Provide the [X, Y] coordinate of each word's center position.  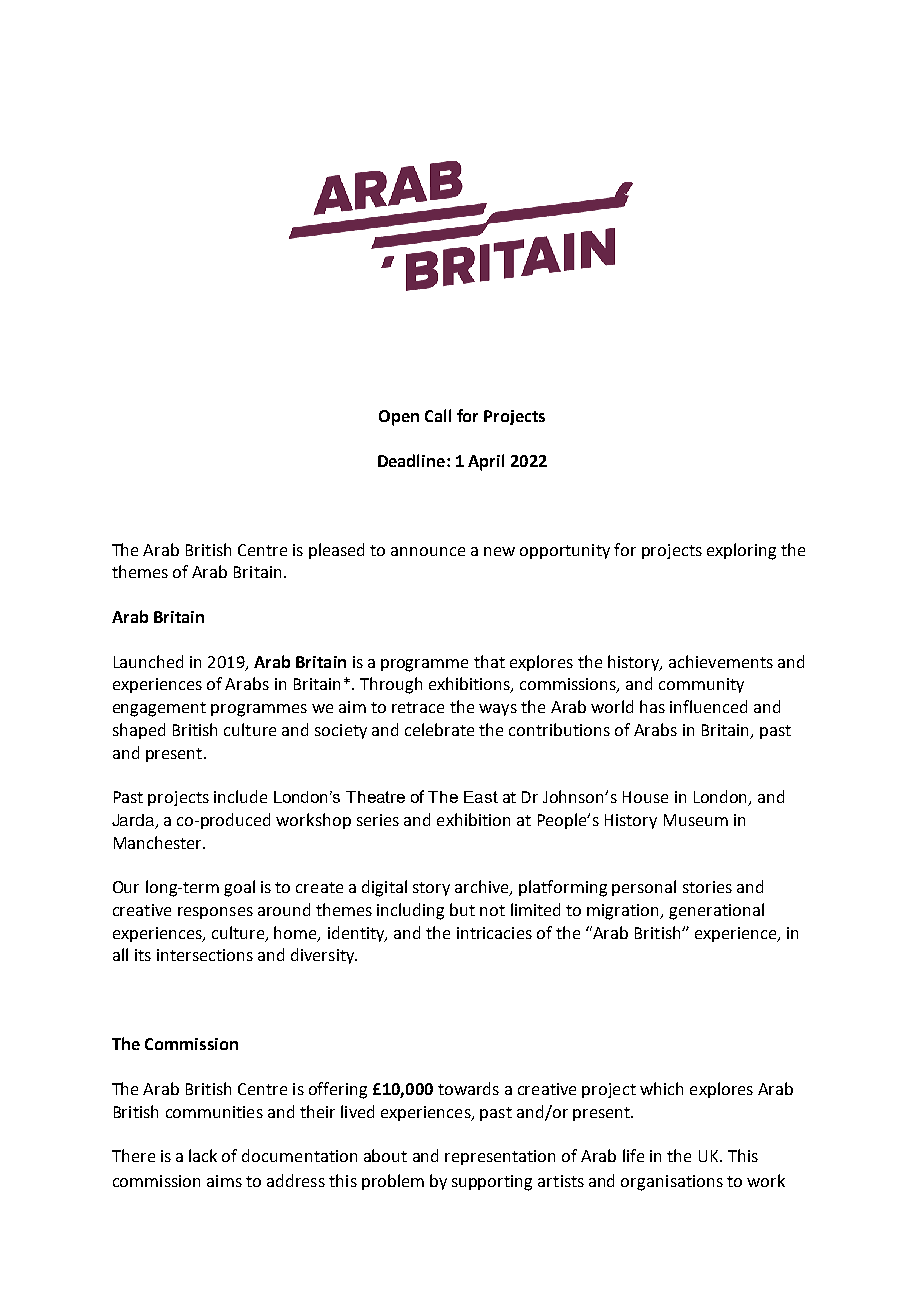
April [486, 462]
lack [203, 1155]
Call [438, 415]
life [633, 1155]
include [240, 796]
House [645, 797]
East [481, 797]
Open [399, 418]
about [385, 1155]
